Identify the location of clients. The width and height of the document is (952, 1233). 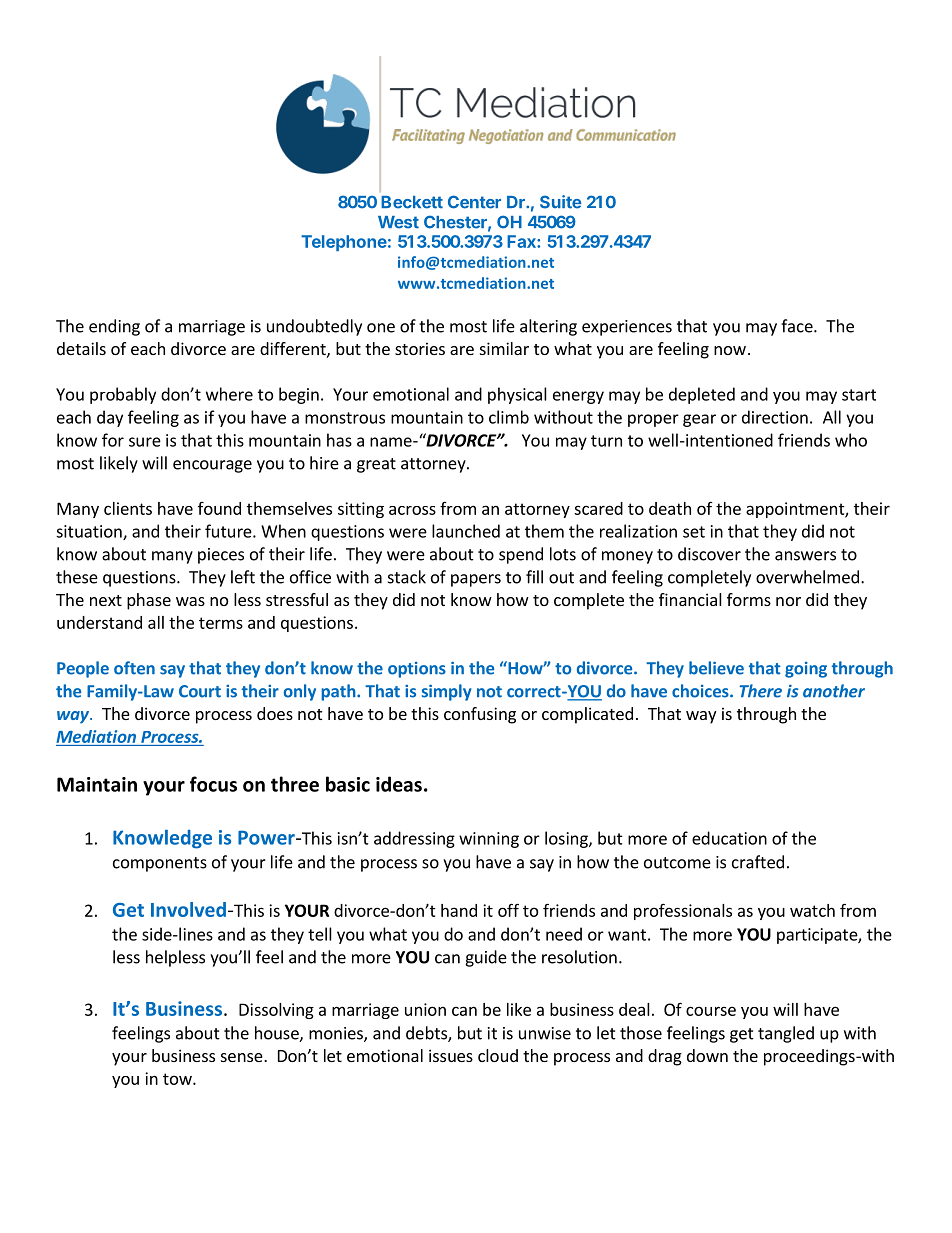
(128, 508).
